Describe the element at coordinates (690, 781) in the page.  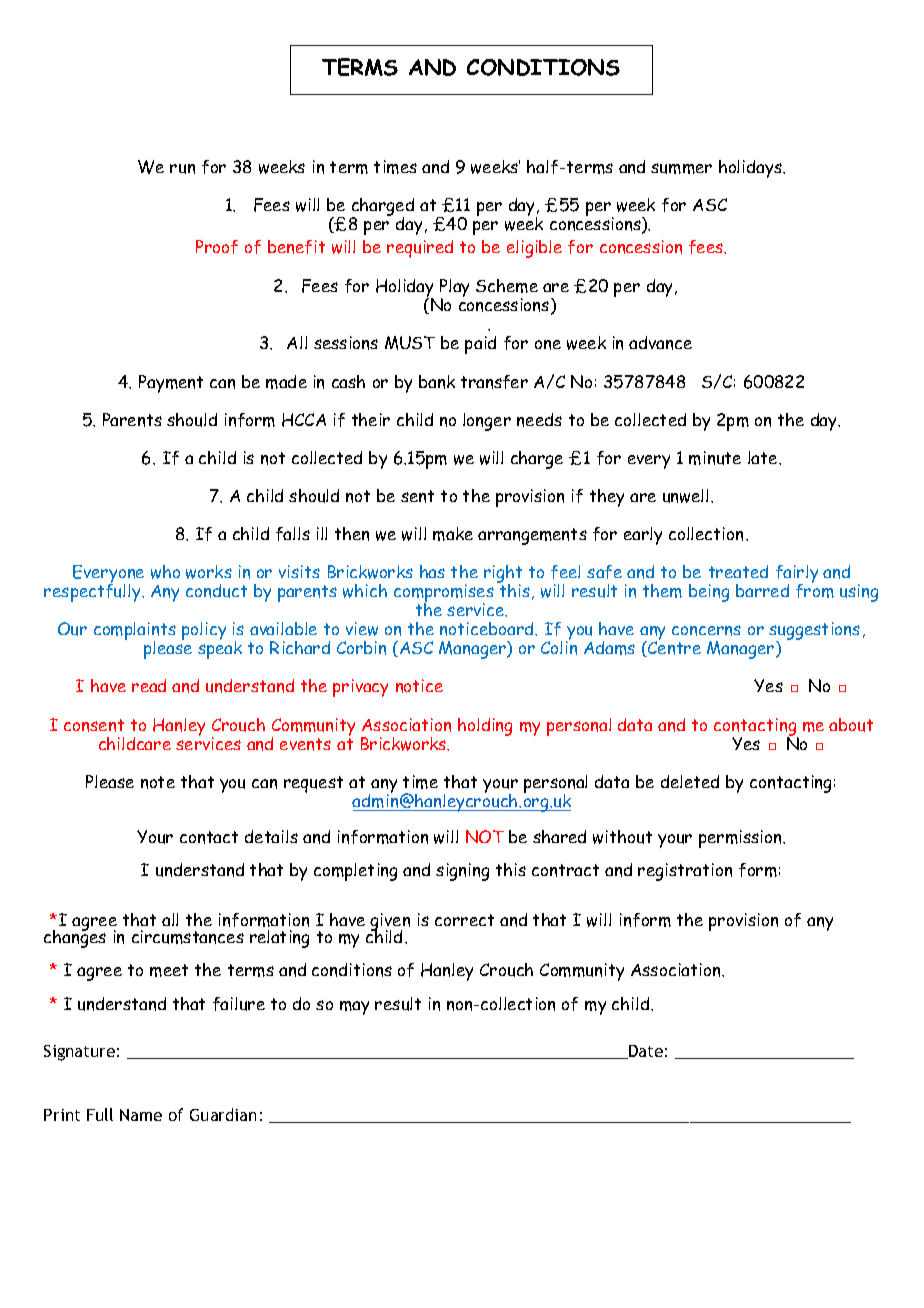
I see `deleted` at that location.
